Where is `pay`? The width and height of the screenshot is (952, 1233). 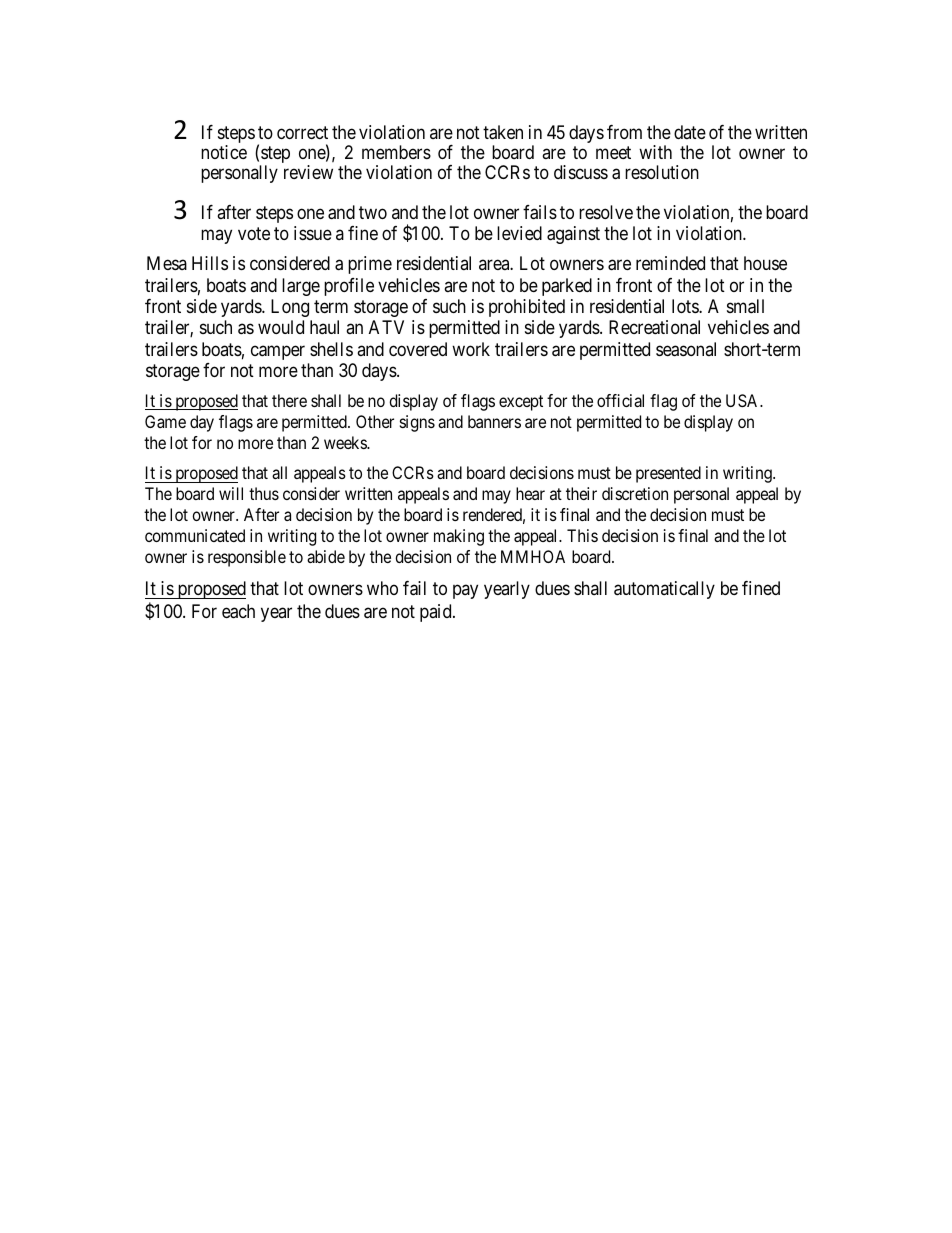
pay is located at coordinates (465, 592).
